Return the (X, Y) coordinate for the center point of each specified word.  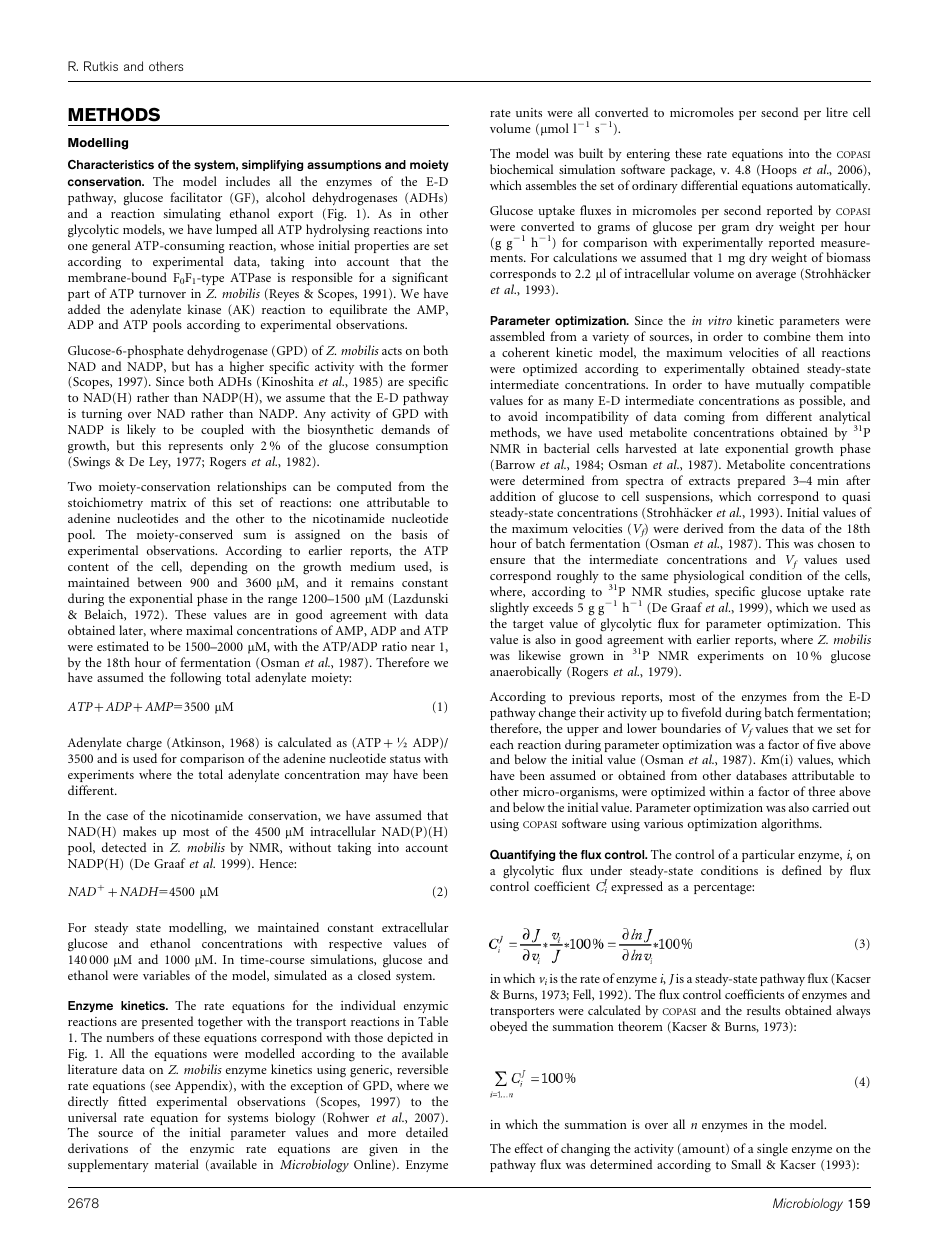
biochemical (521, 169)
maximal (209, 630)
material (177, 1164)
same (654, 577)
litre (837, 112)
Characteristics (111, 164)
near (423, 648)
